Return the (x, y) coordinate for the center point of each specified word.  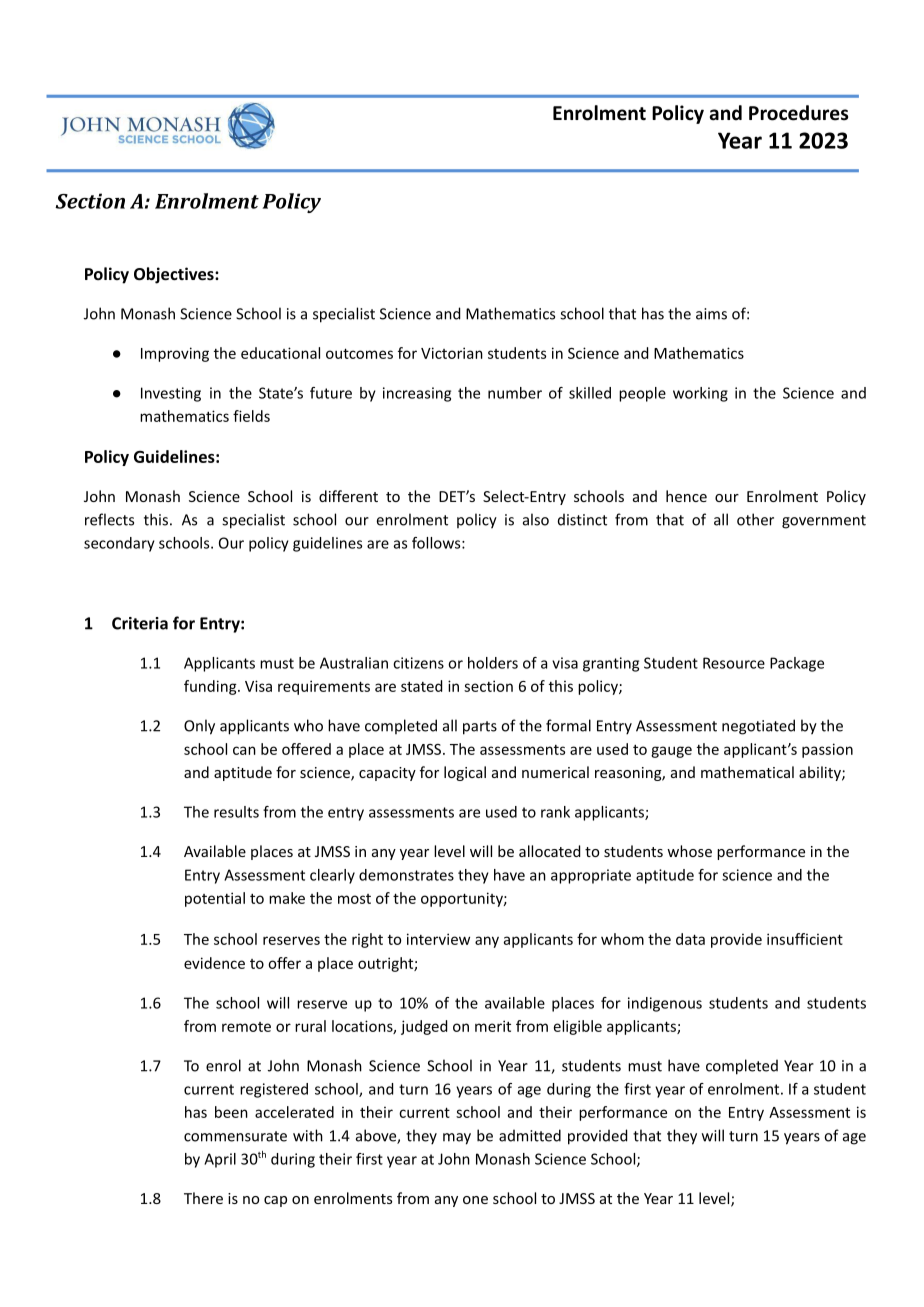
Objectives (175, 275)
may (457, 1139)
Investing (171, 394)
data (690, 939)
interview (438, 939)
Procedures (798, 113)
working (700, 394)
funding (211, 687)
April (220, 1160)
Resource (734, 663)
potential (215, 899)
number (515, 393)
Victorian (452, 353)
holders (493, 663)
